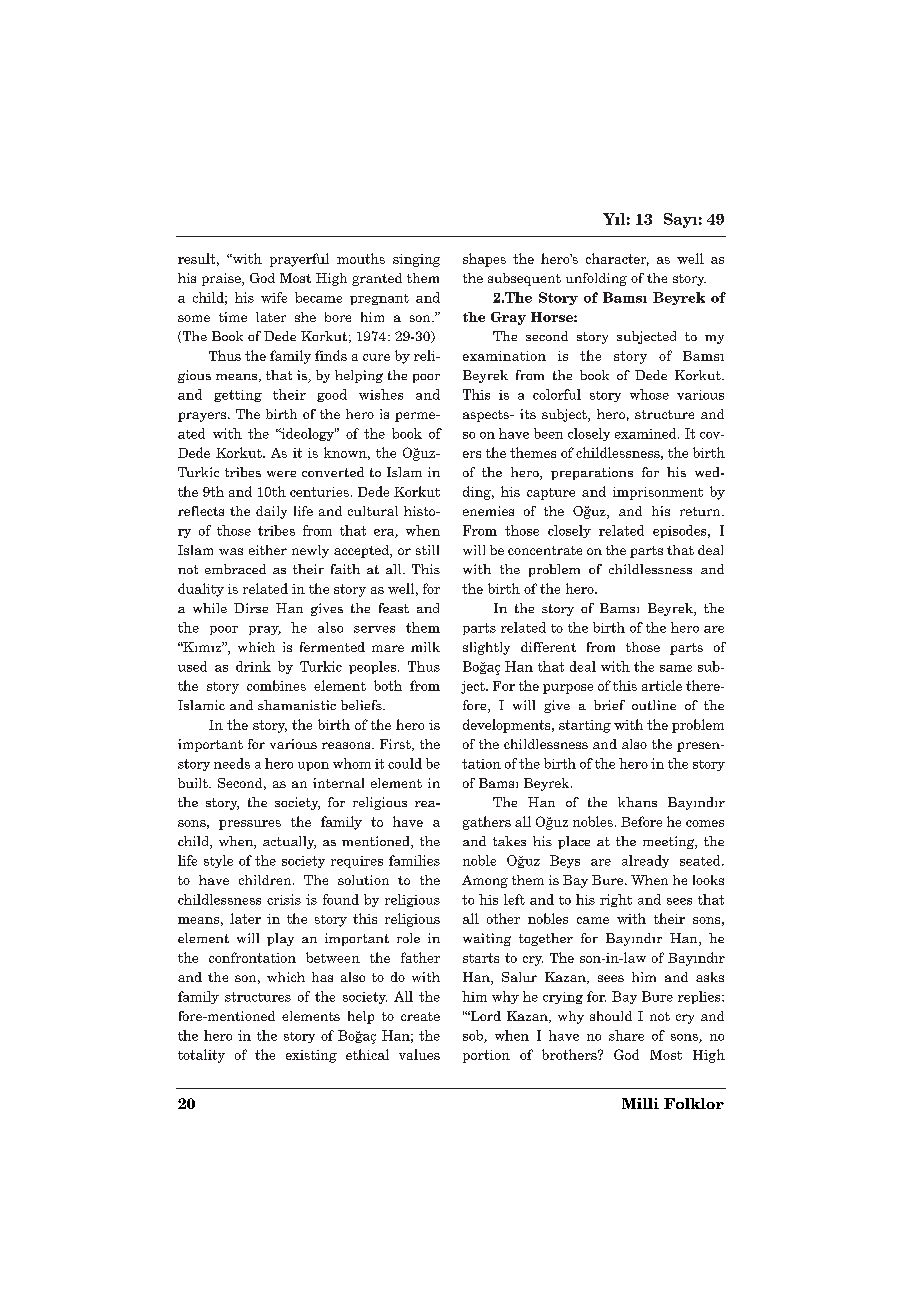 The image size is (924, 1308). Describe the element at coordinates (640, 1103) in the page. I see `Milli` at that location.
